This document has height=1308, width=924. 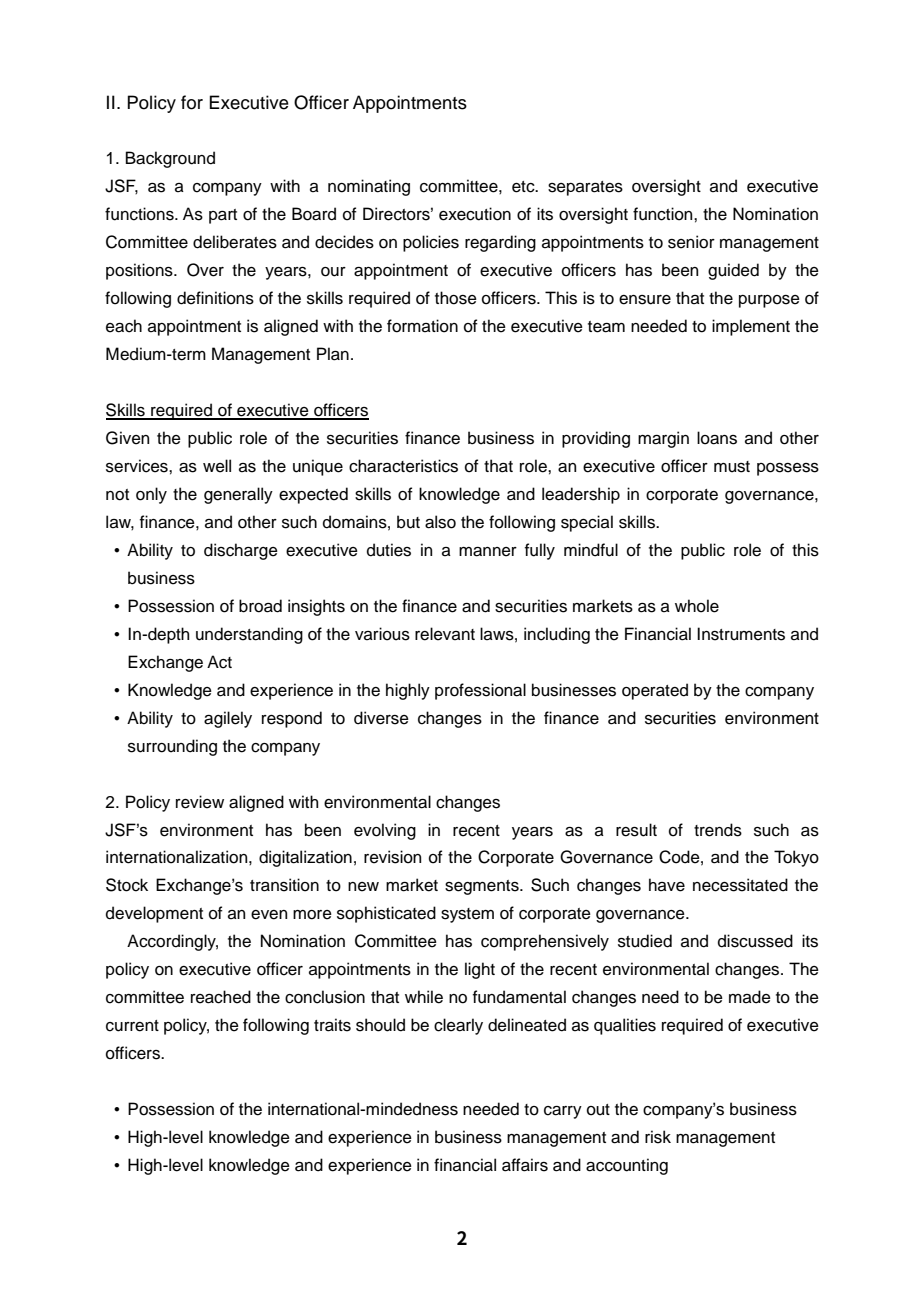 I want to click on loans, so click(x=717, y=438).
